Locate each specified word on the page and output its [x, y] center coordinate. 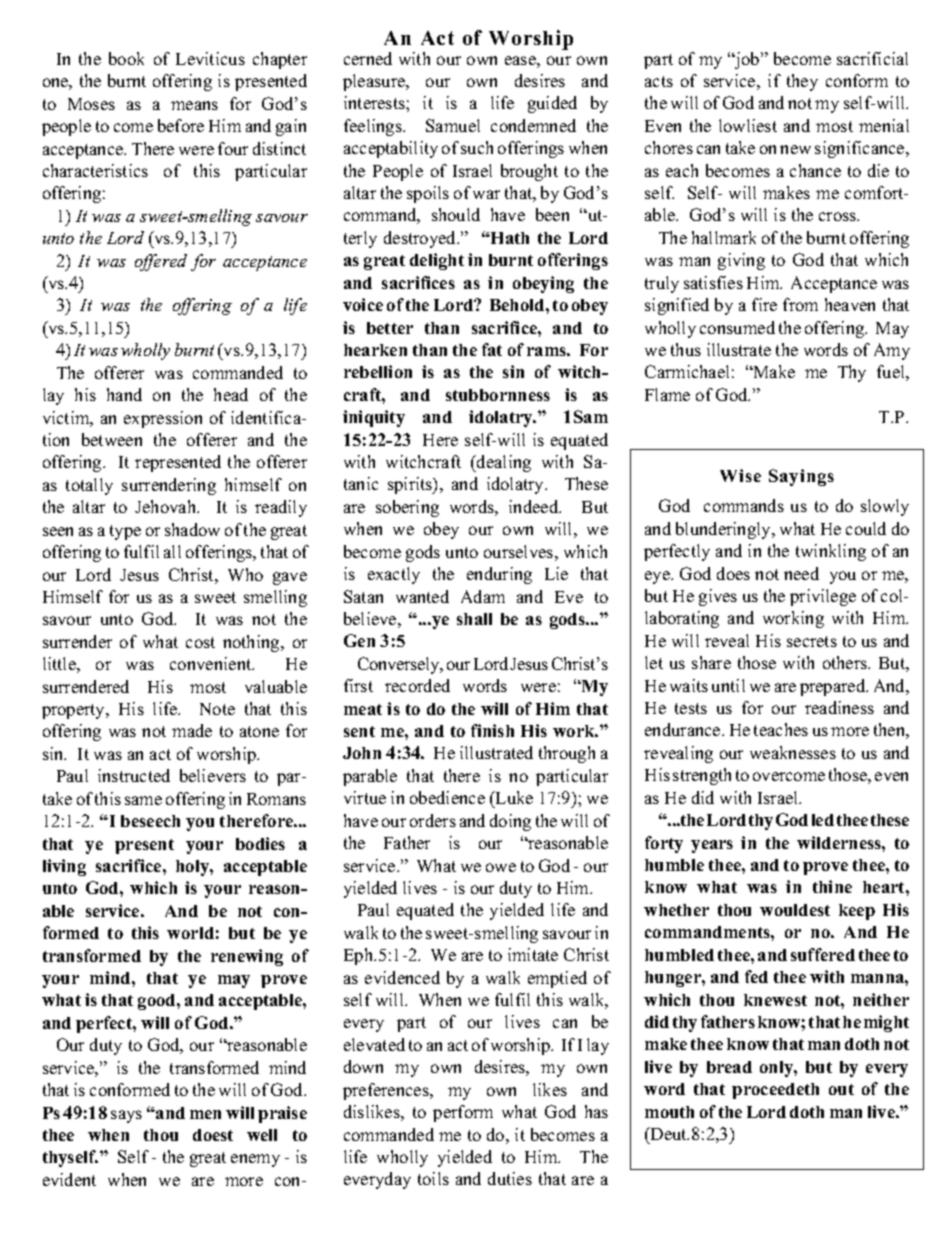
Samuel [453, 125]
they [802, 82]
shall [474, 619]
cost [200, 642]
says [126, 1116]
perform [463, 1113]
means [194, 105]
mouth [669, 1112]
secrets [812, 641]
